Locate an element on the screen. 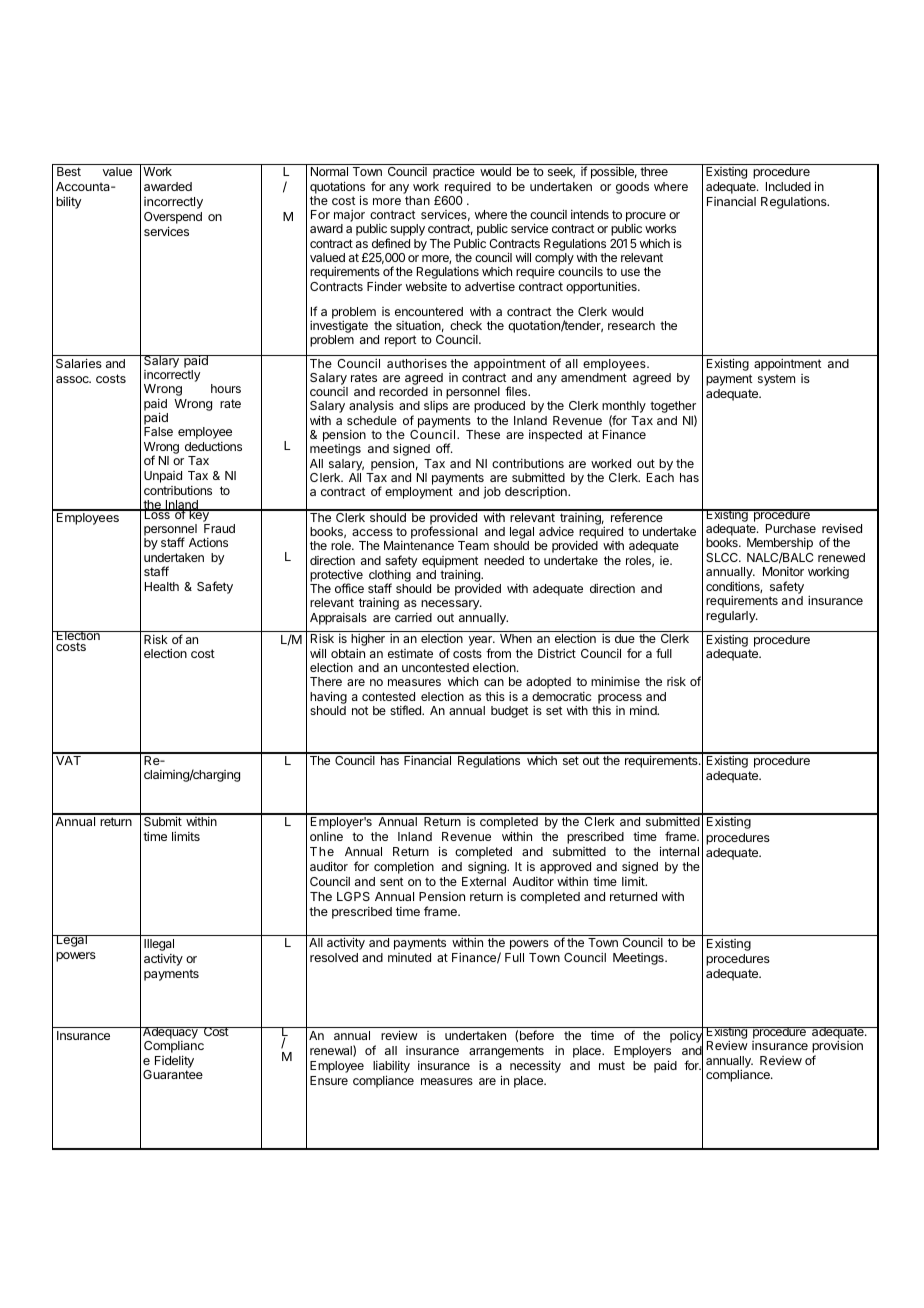 The height and width of the screenshot is (1308, 924). slips is located at coordinates (436, 407).
